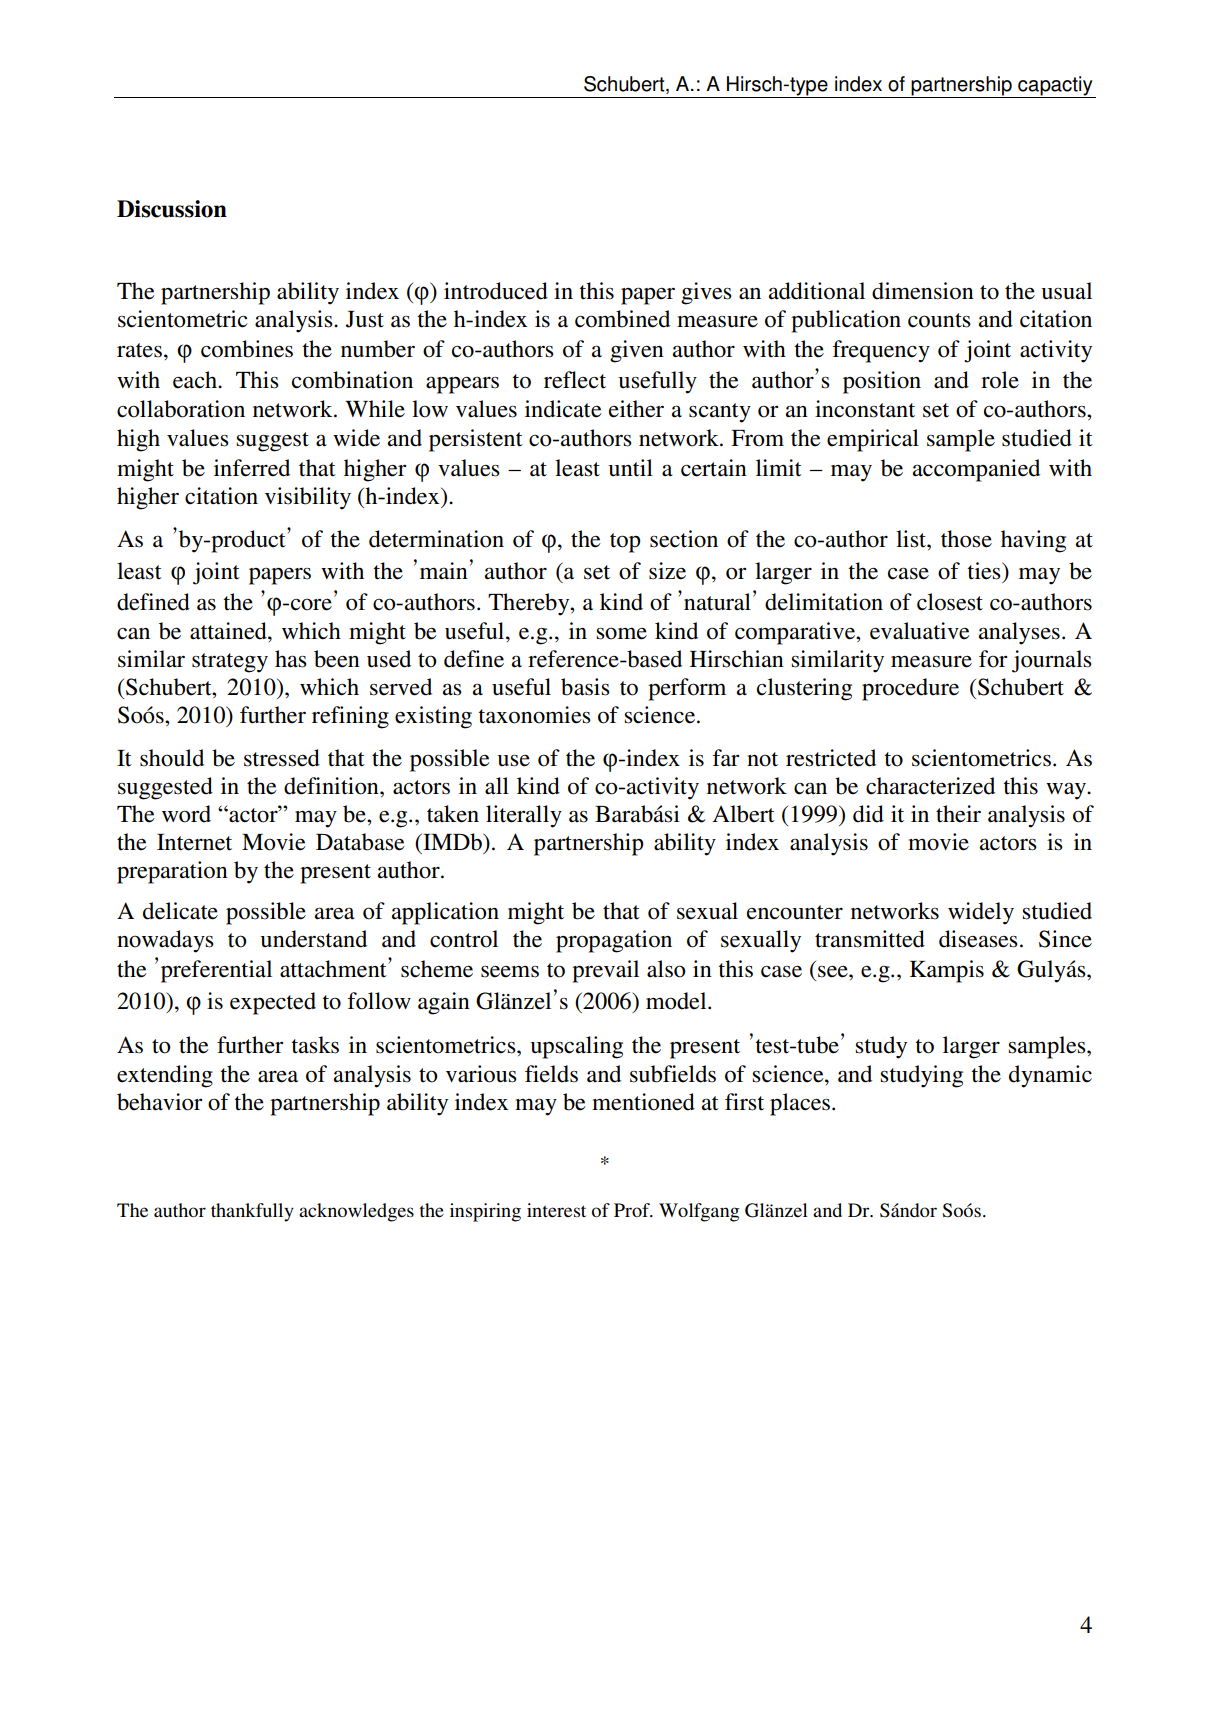 This page has width=1209, height=1711. What do you see at coordinates (630, 468) in the page?
I see `until` at bounding box center [630, 468].
